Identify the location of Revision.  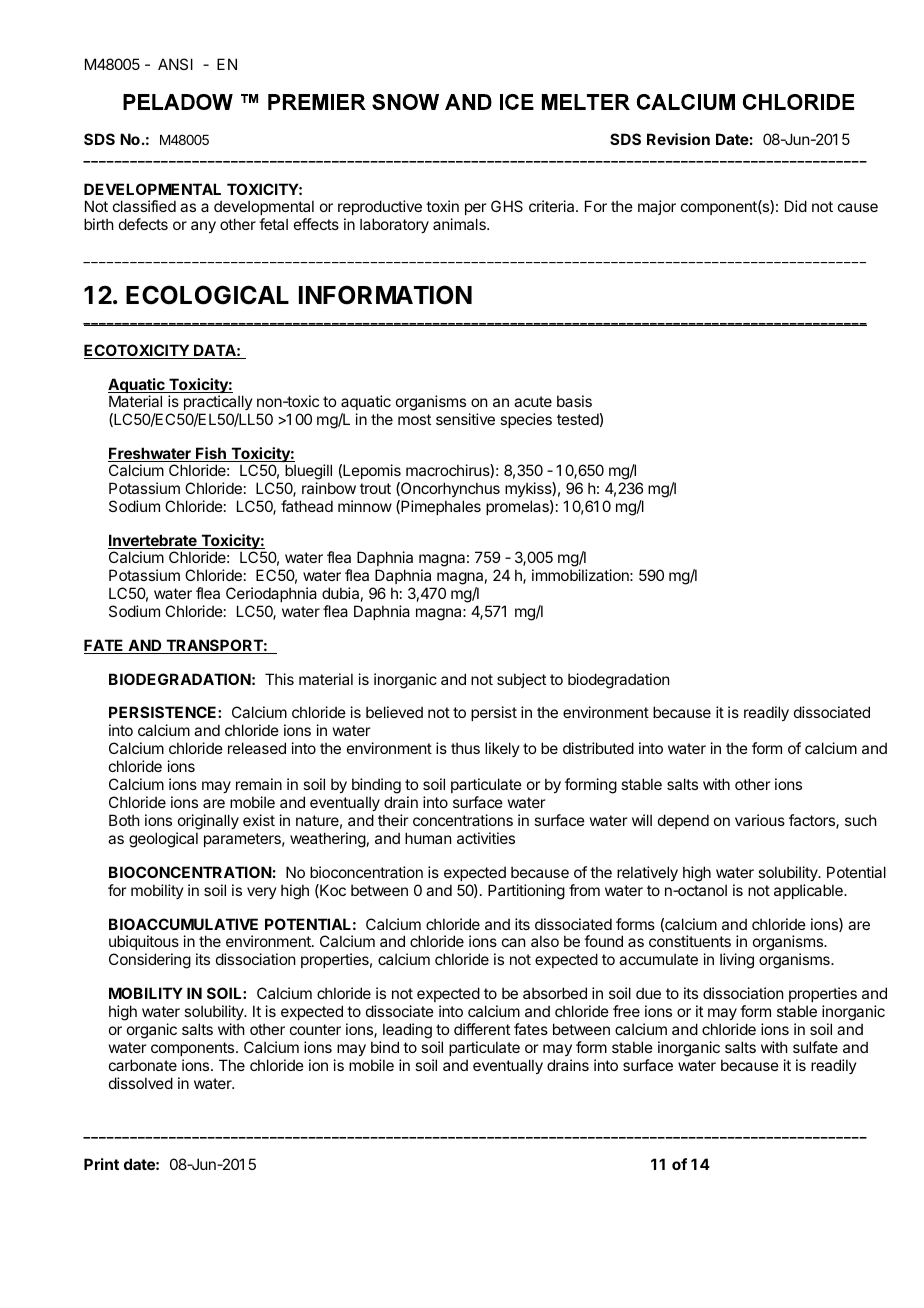
(678, 139).
